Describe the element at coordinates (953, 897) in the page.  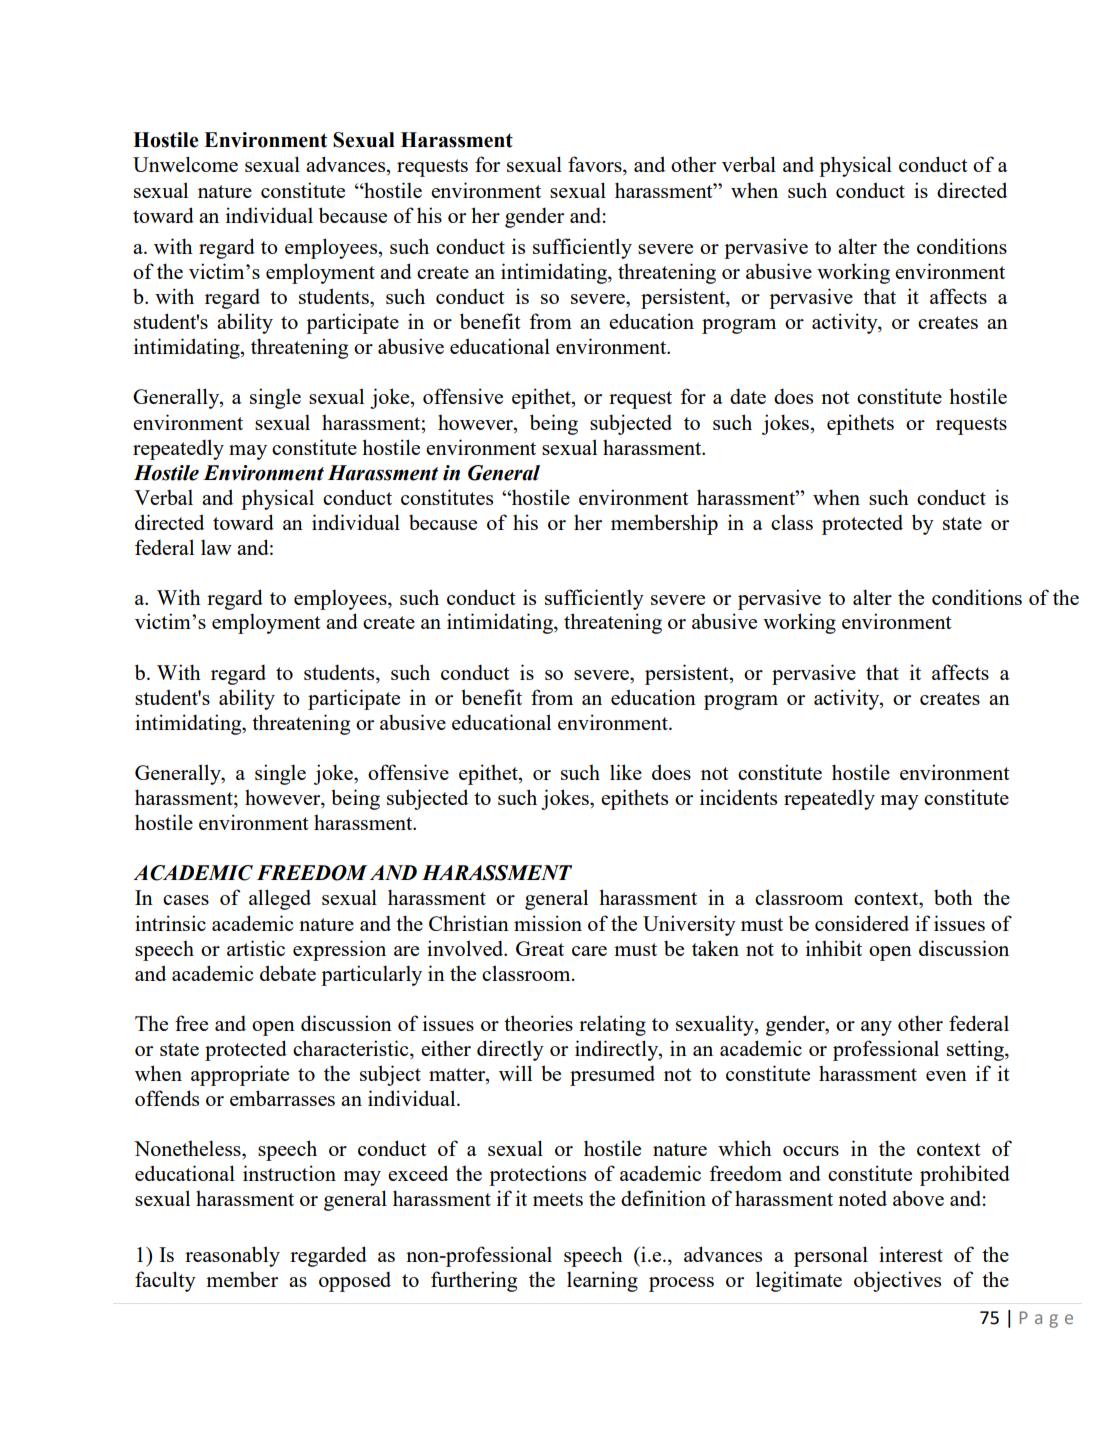
I see `both` at that location.
